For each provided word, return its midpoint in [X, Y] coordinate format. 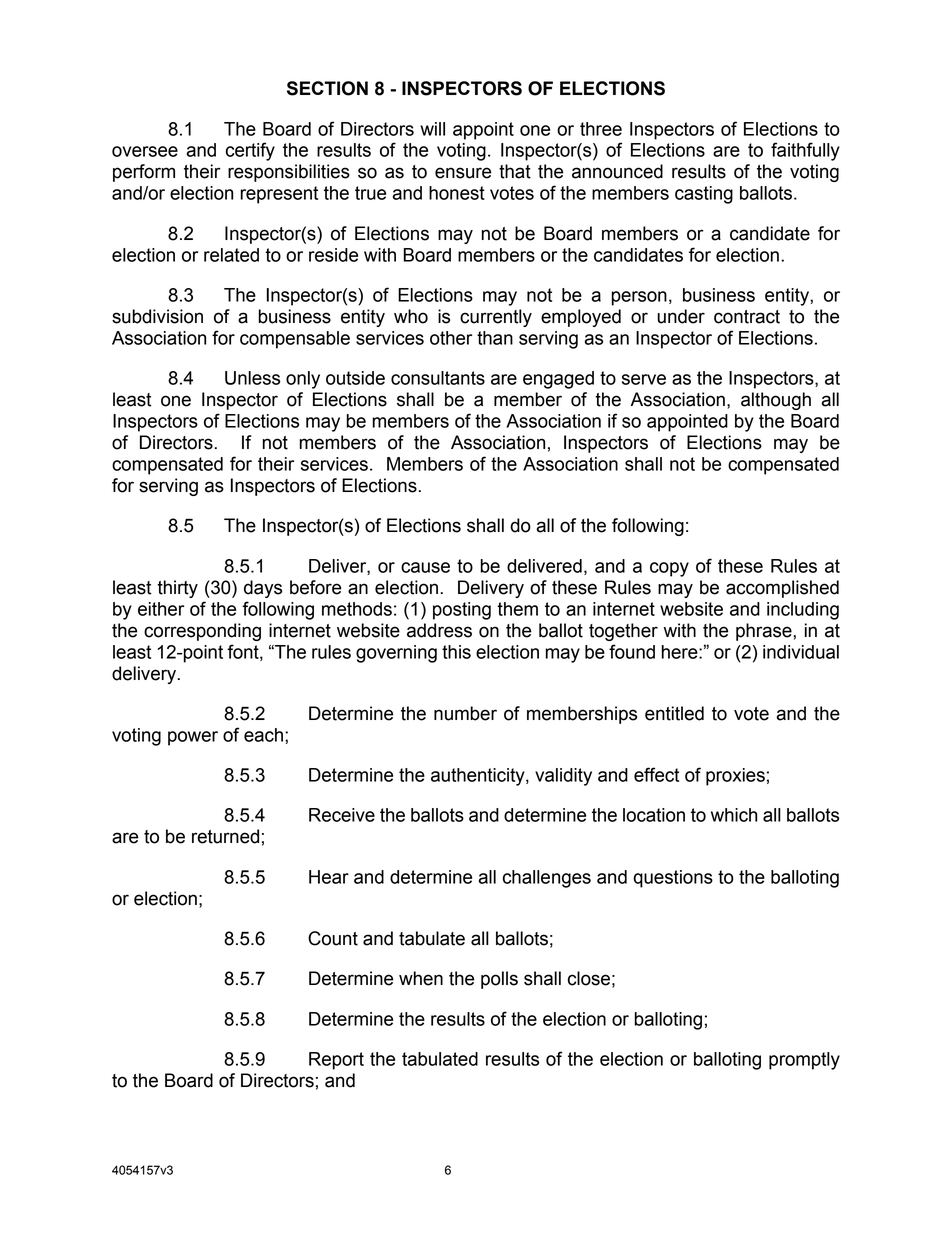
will [432, 129]
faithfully [805, 151]
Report [336, 1061]
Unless [252, 378]
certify [250, 151]
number [465, 713]
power [193, 738]
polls [499, 980]
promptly [804, 1061]
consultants [438, 378]
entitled [674, 713]
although [776, 401]
